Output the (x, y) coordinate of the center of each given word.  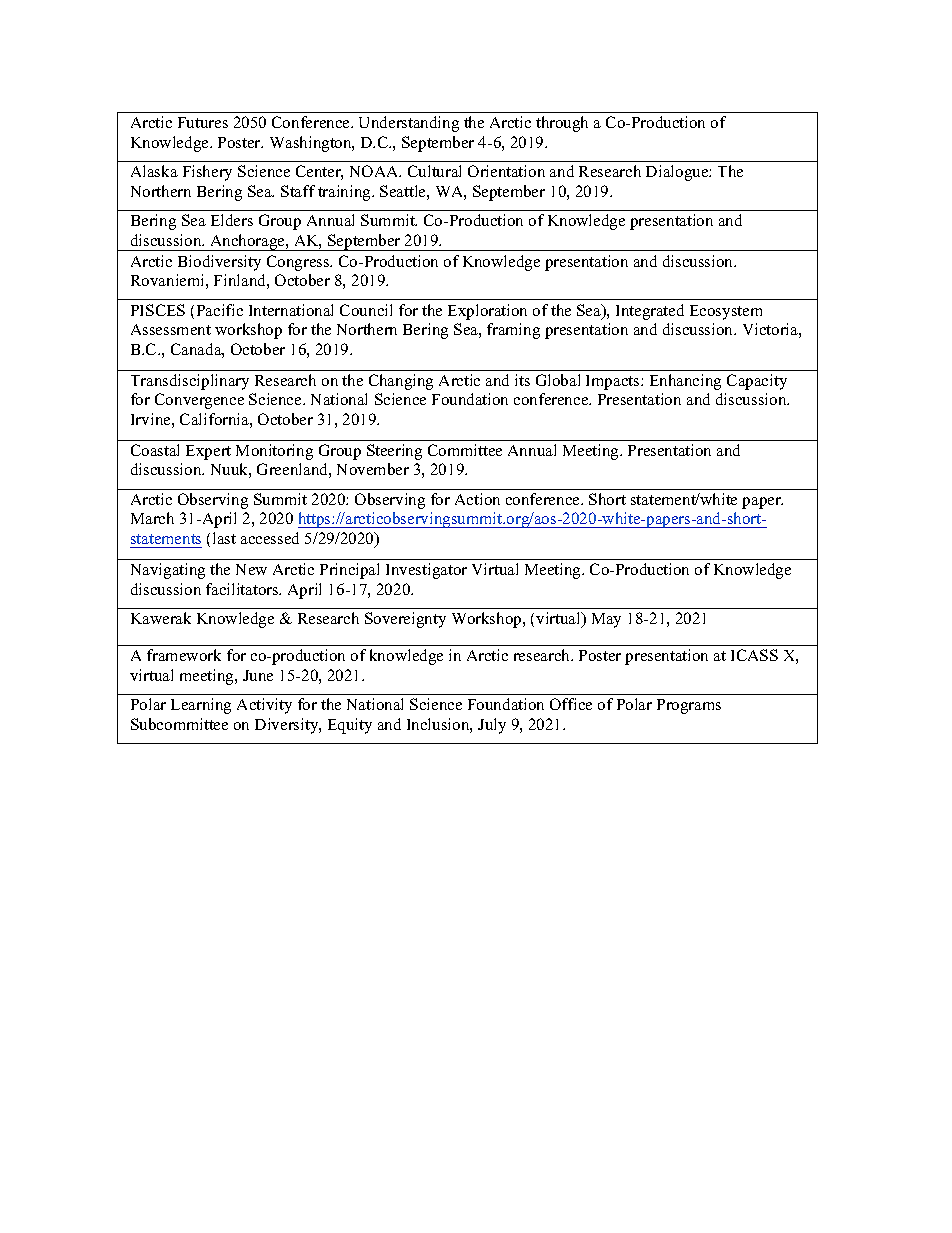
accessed (270, 538)
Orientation (506, 171)
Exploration (487, 312)
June (258, 675)
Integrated (650, 312)
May (606, 620)
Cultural (434, 171)
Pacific (220, 310)
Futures (203, 122)
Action (477, 499)
